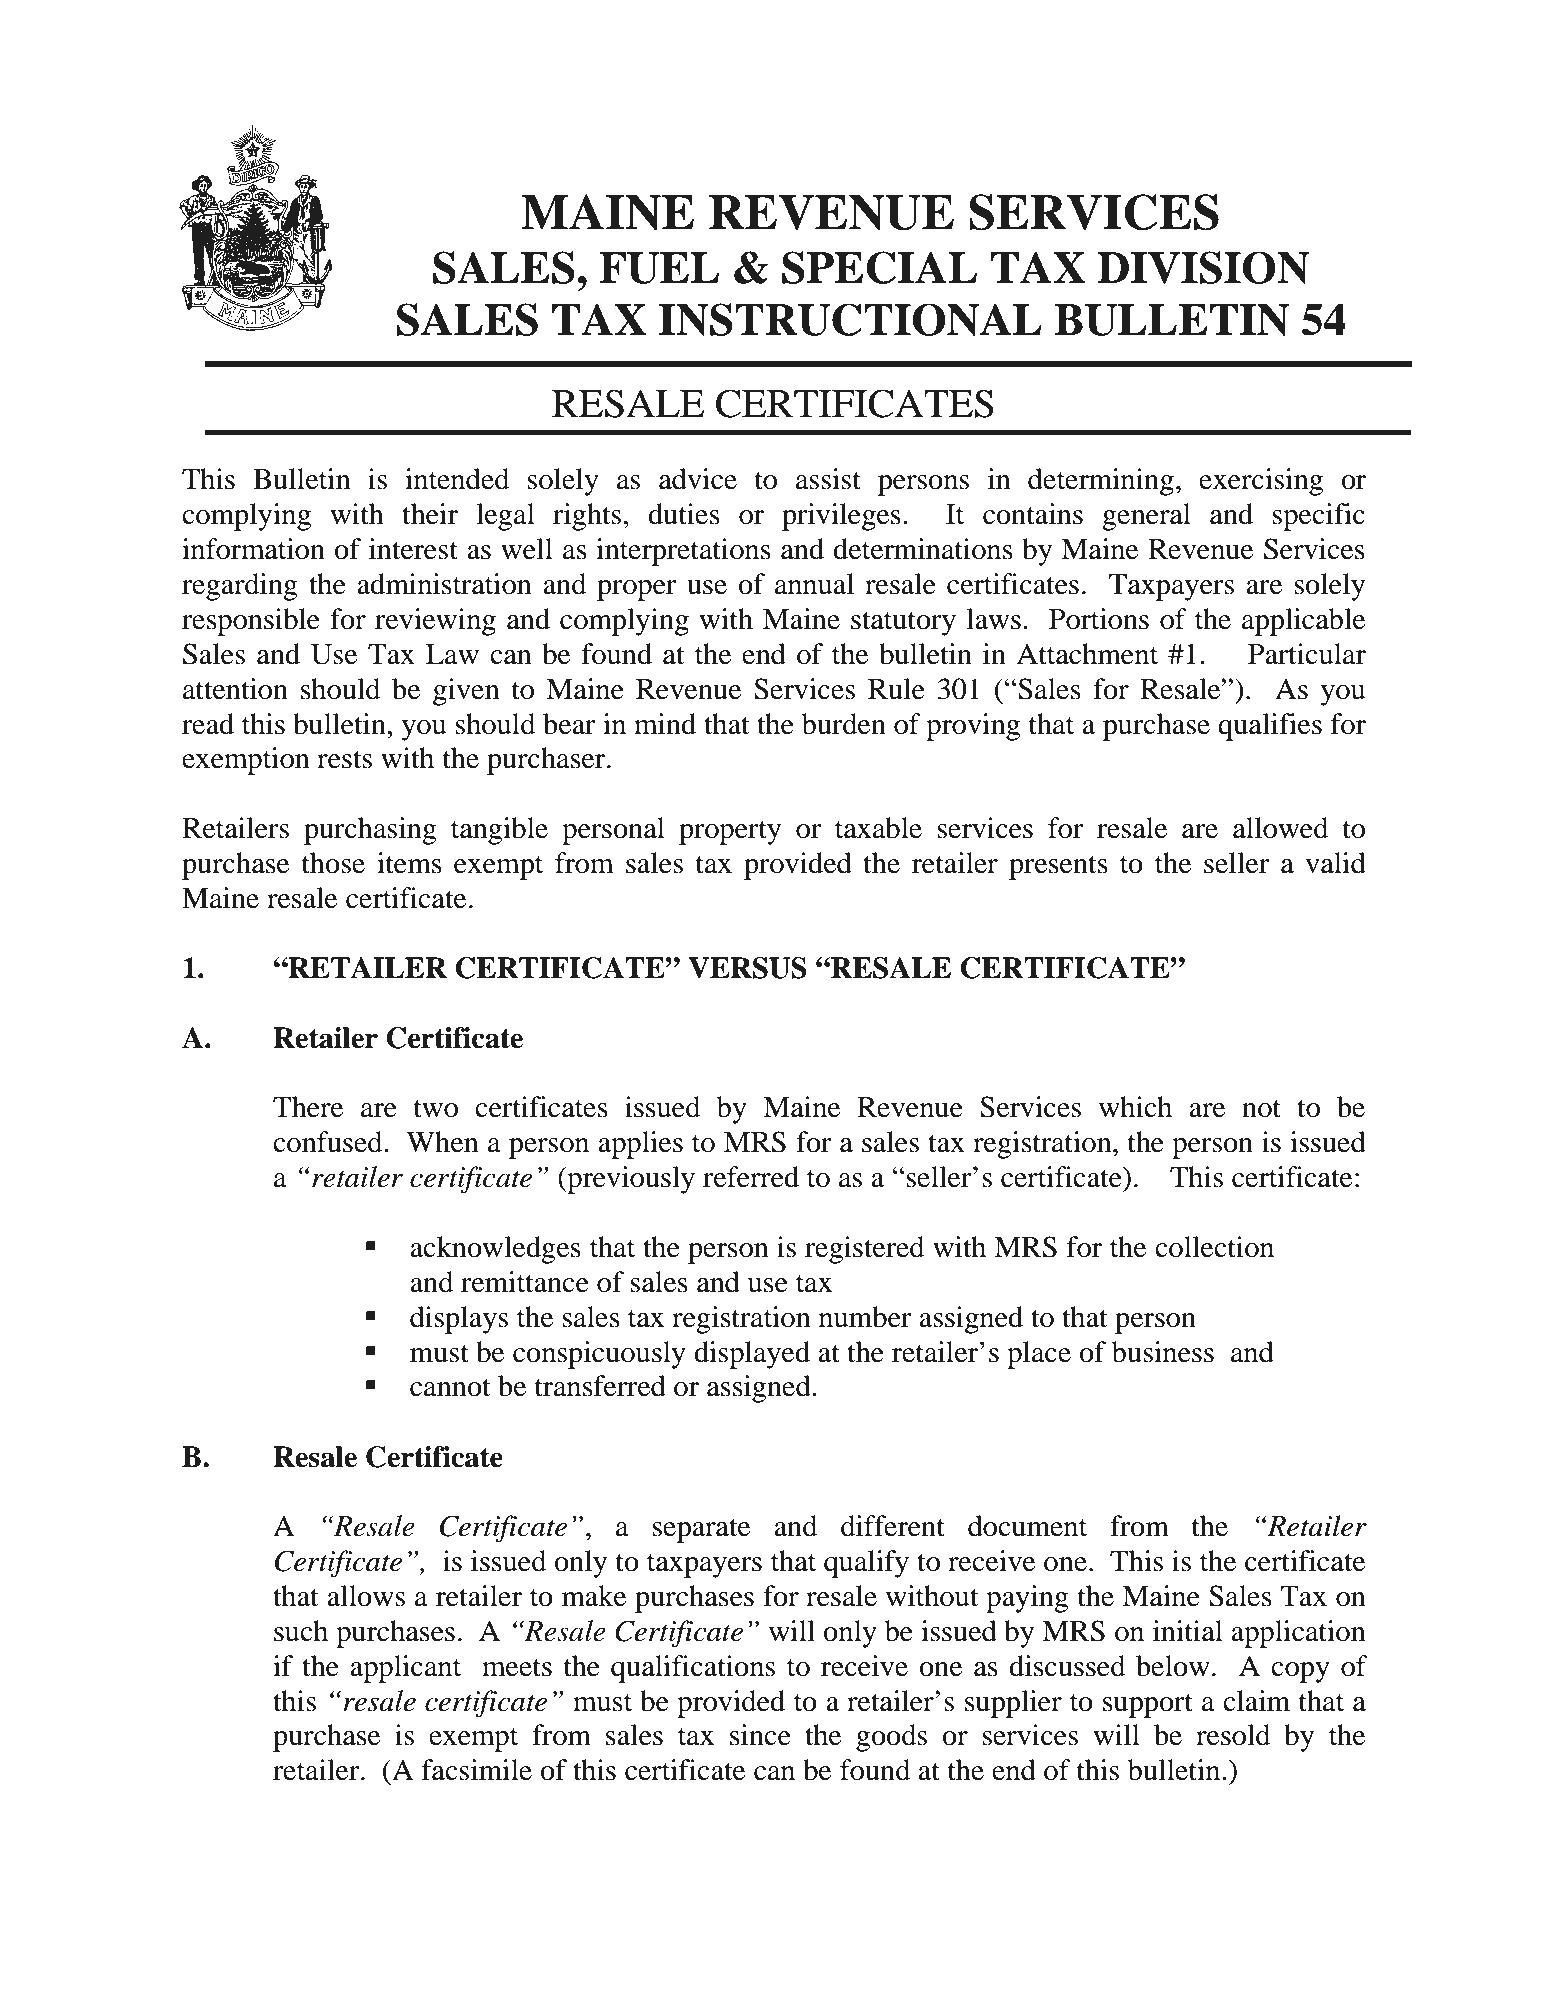  What do you see at coordinates (850, 319) in the screenshot?
I see `INSTRUCTIONAL` at bounding box center [850, 319].
